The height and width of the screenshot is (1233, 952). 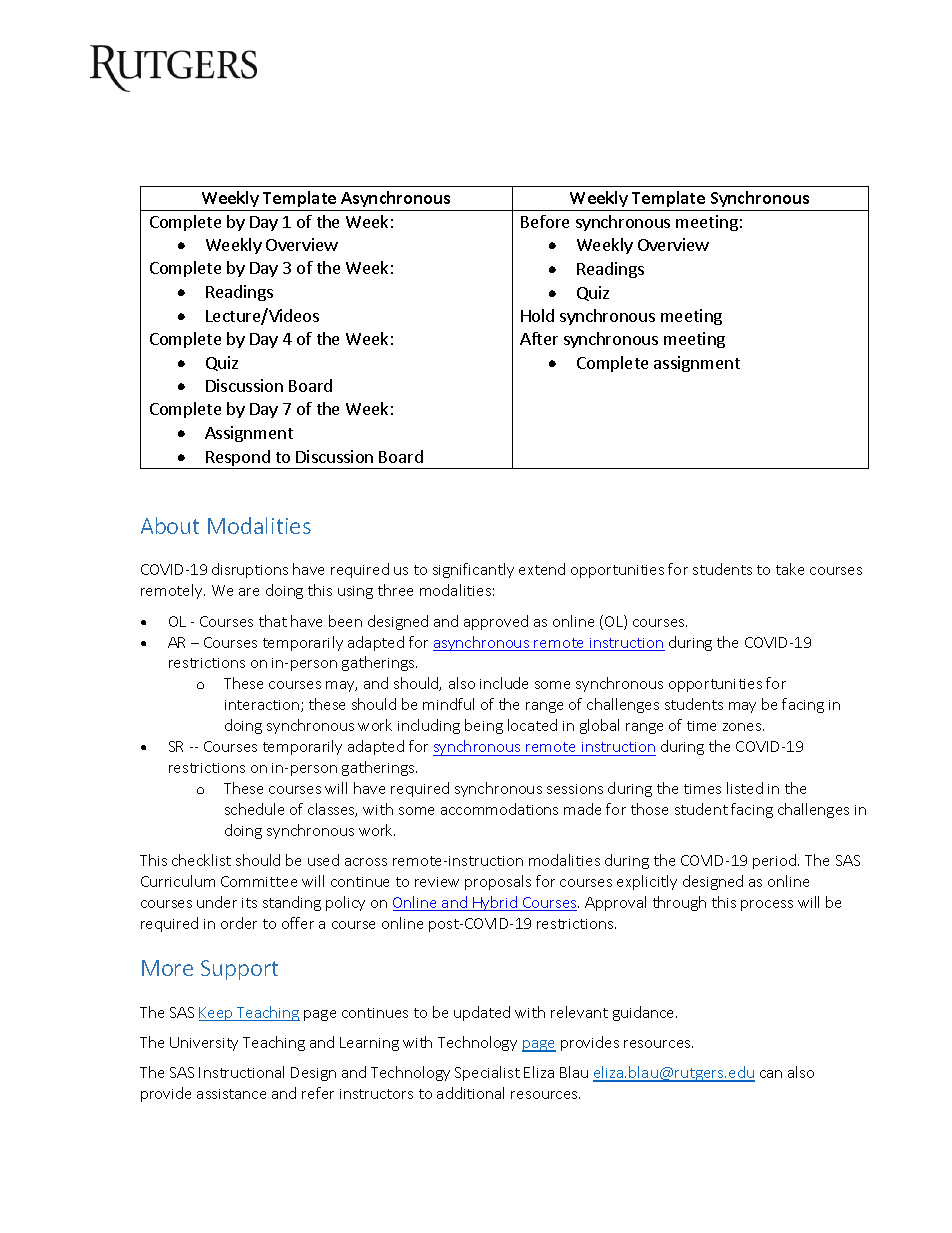 I want to click on proposals, so click(x=498, y=882).
